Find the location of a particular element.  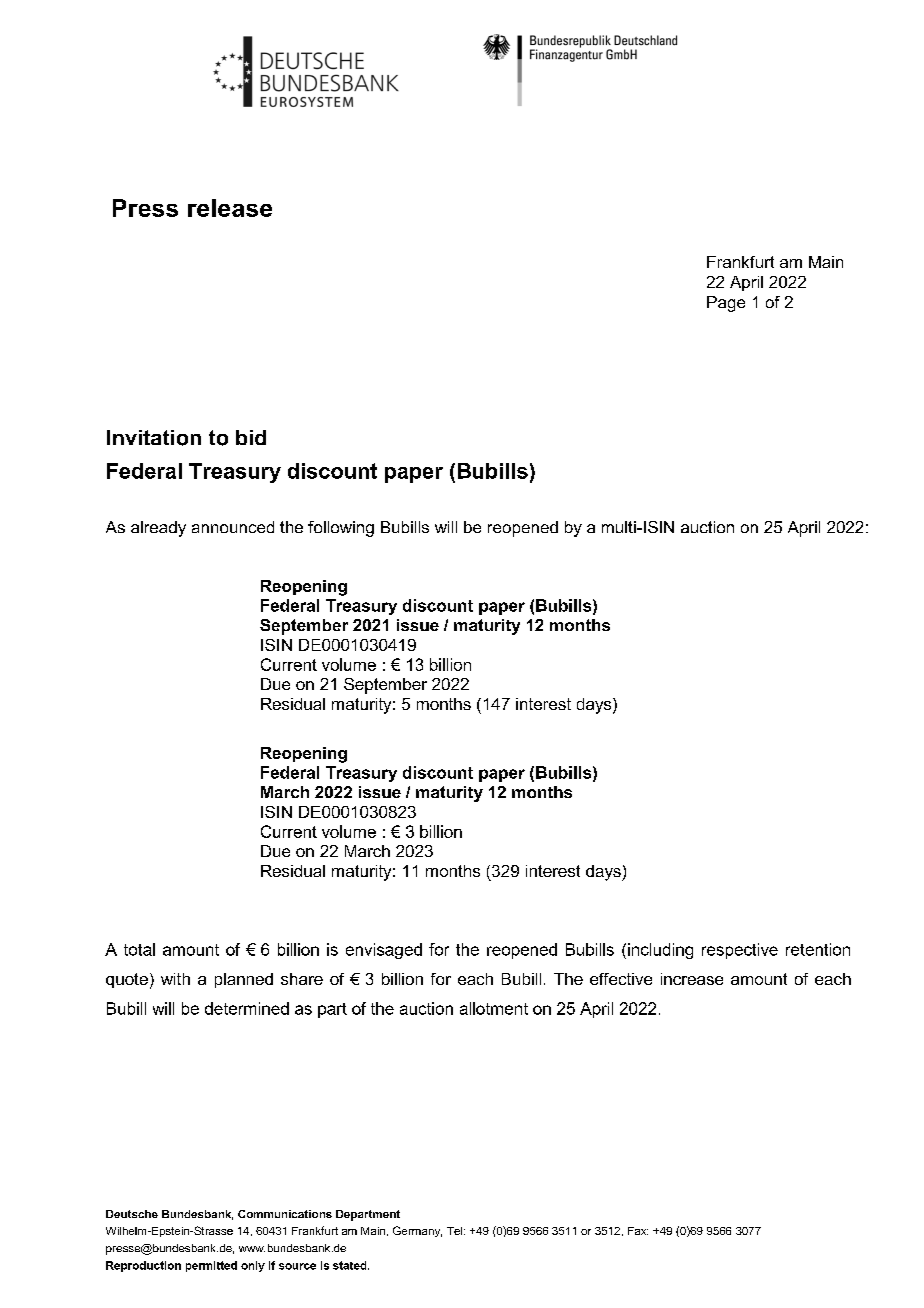

total is located at coordinates (139, 949).
